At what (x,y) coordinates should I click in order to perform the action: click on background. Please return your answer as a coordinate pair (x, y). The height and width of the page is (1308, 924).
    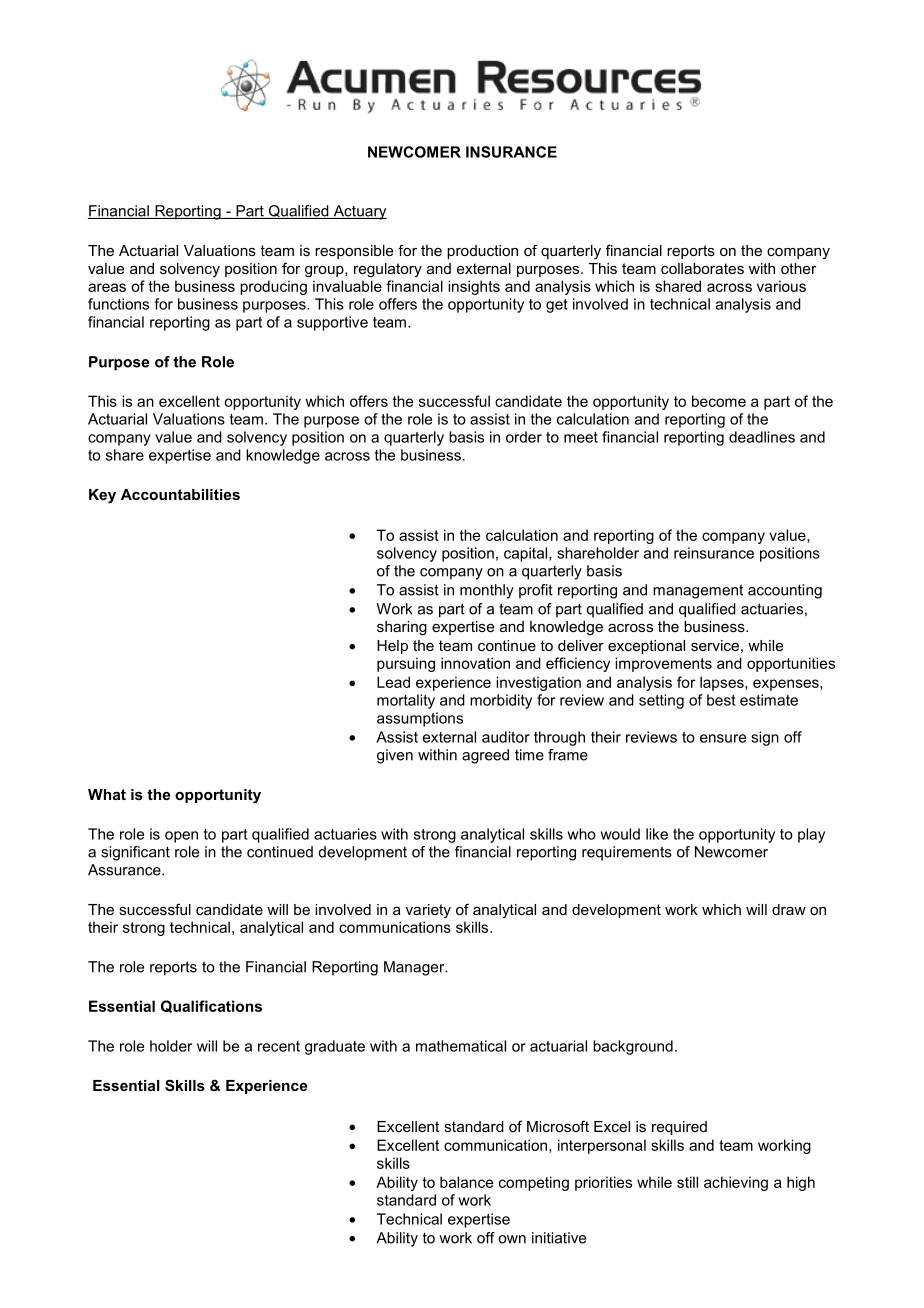
    Looking at the image, I should click on (633, 1047).
